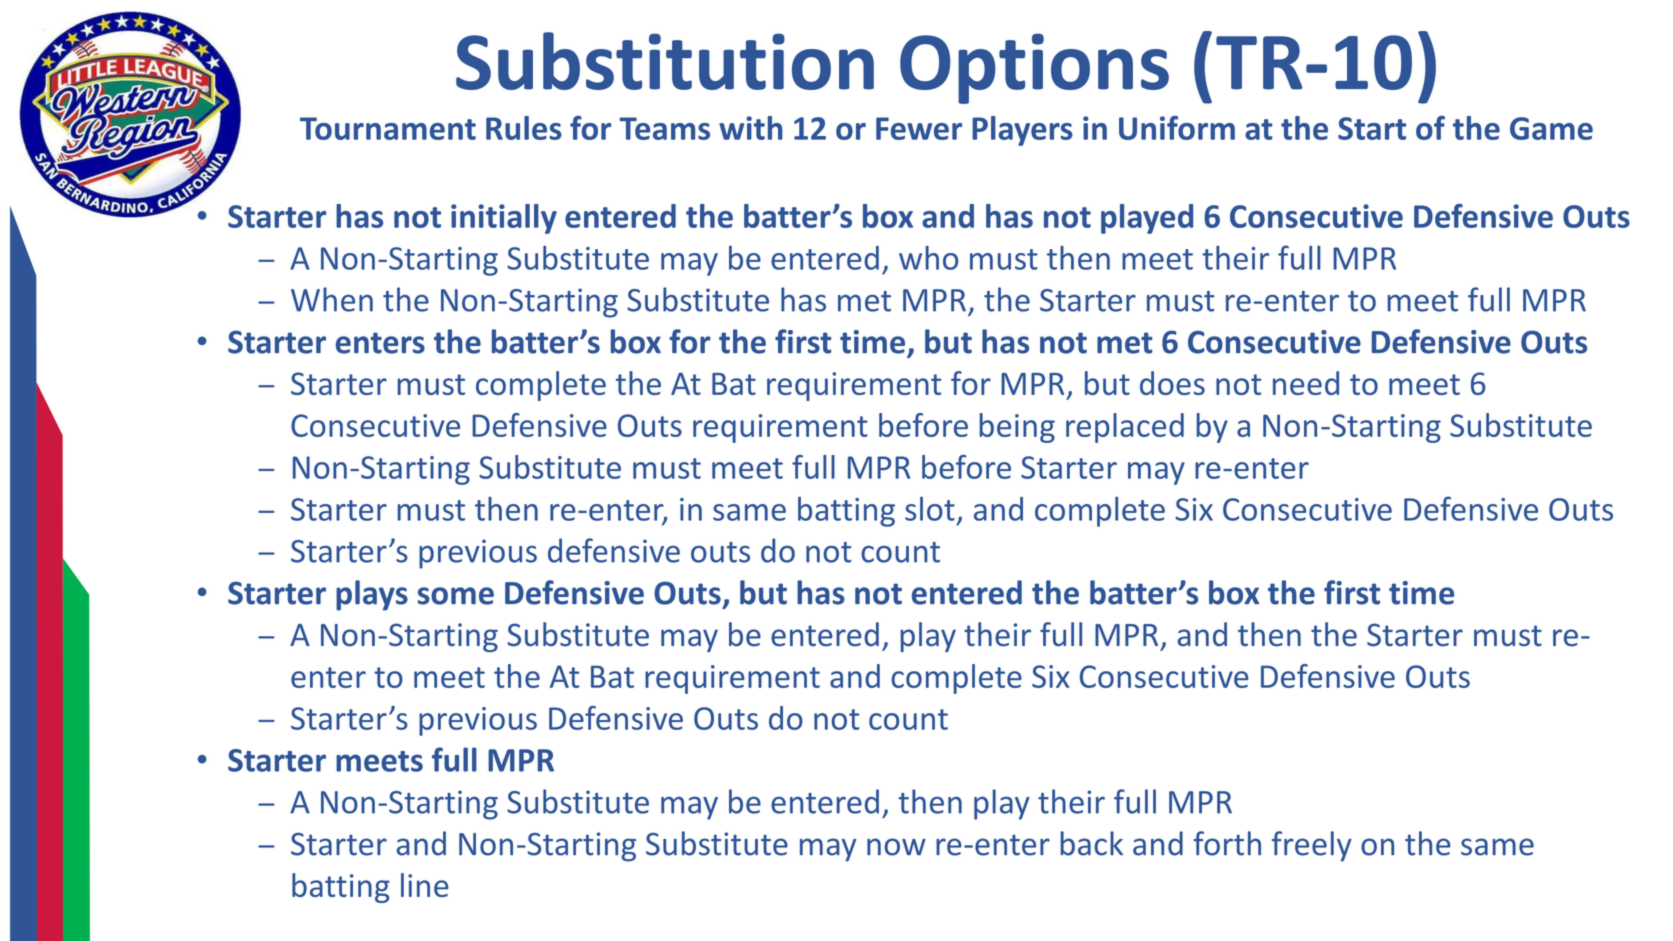 The image size is (1673, 941). I want to click on line, so click(425, 885).
